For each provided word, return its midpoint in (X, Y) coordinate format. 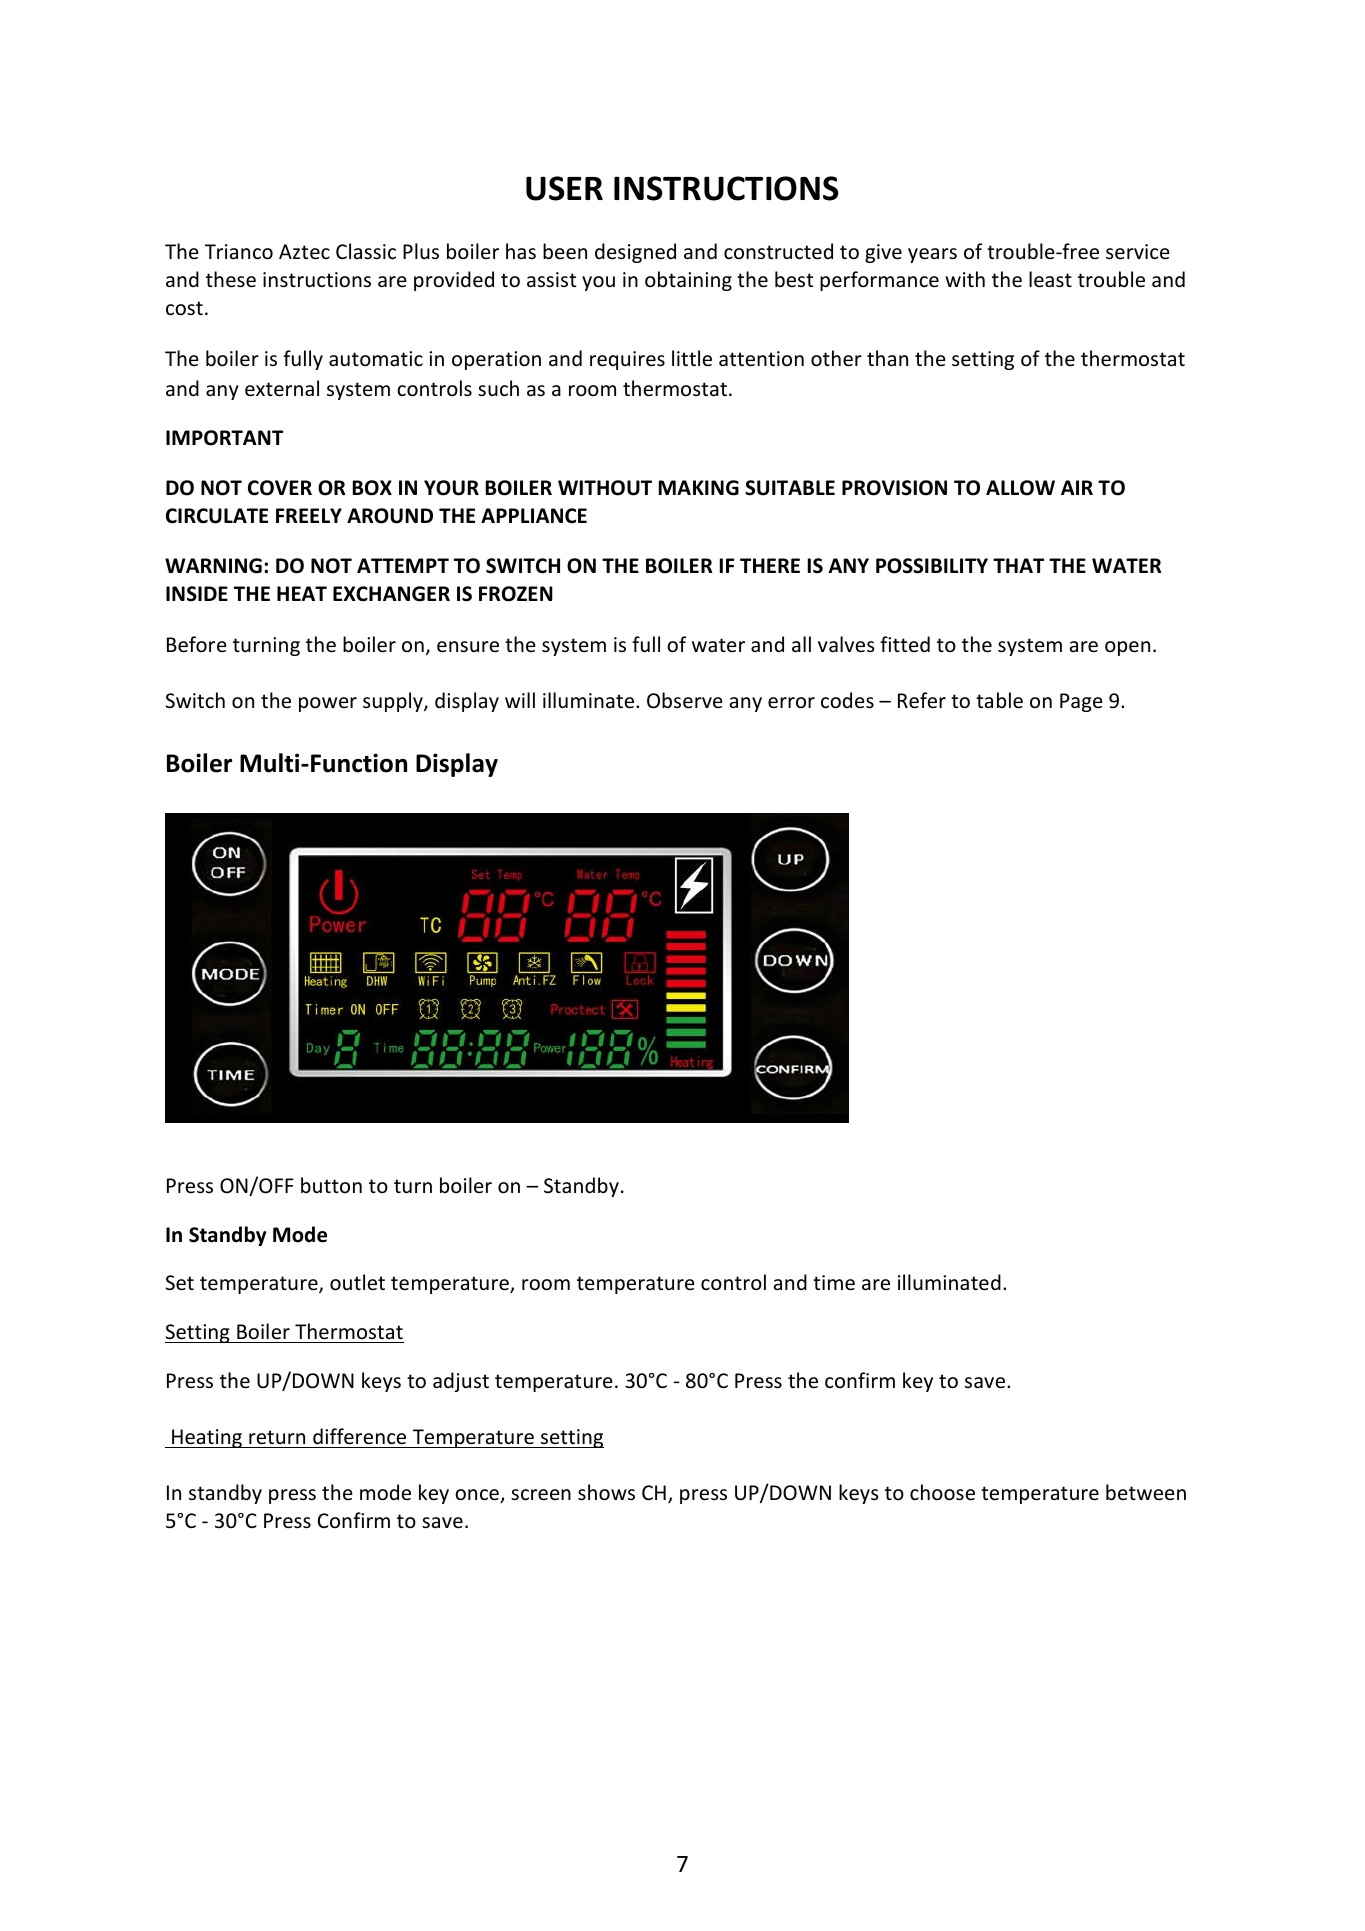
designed (635, 253)
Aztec (304, 252)
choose (942, 1492)
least (1050, 279)
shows (606, 1492)
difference (359, 1436)
